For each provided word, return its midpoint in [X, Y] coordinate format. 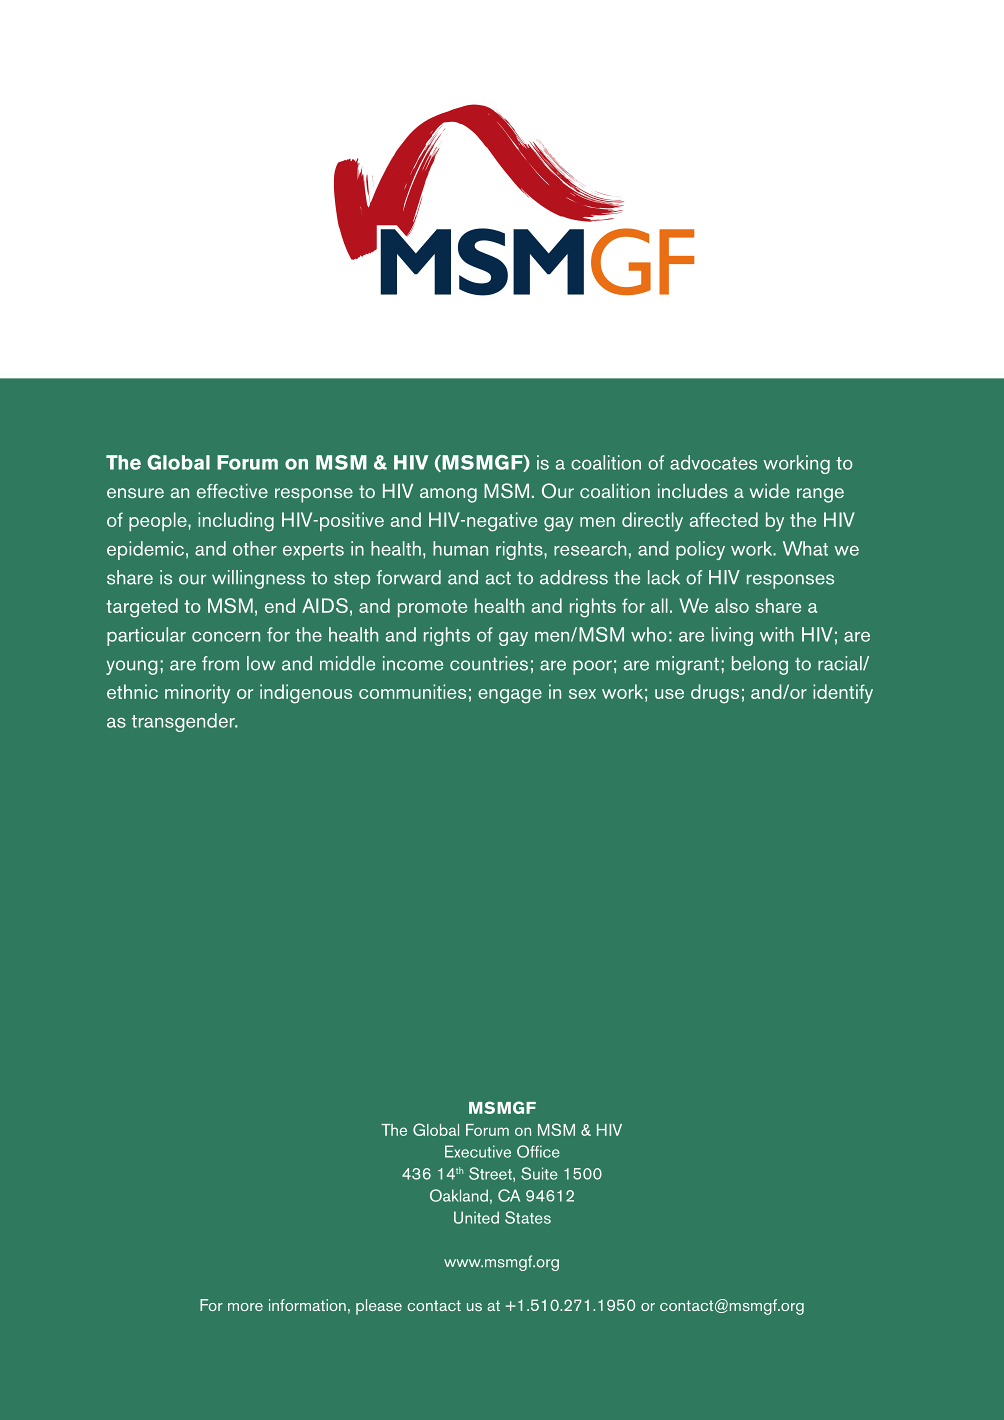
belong [760, 665]
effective [232, 491]
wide [770, 490]
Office [538, 1151]
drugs [715, 694]
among [448, 495]
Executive [478, 1151]
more [245, 1307]
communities [412, 691]
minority [197, 694]
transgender [184, 722]
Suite [539, 1173]
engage [510, 696]
